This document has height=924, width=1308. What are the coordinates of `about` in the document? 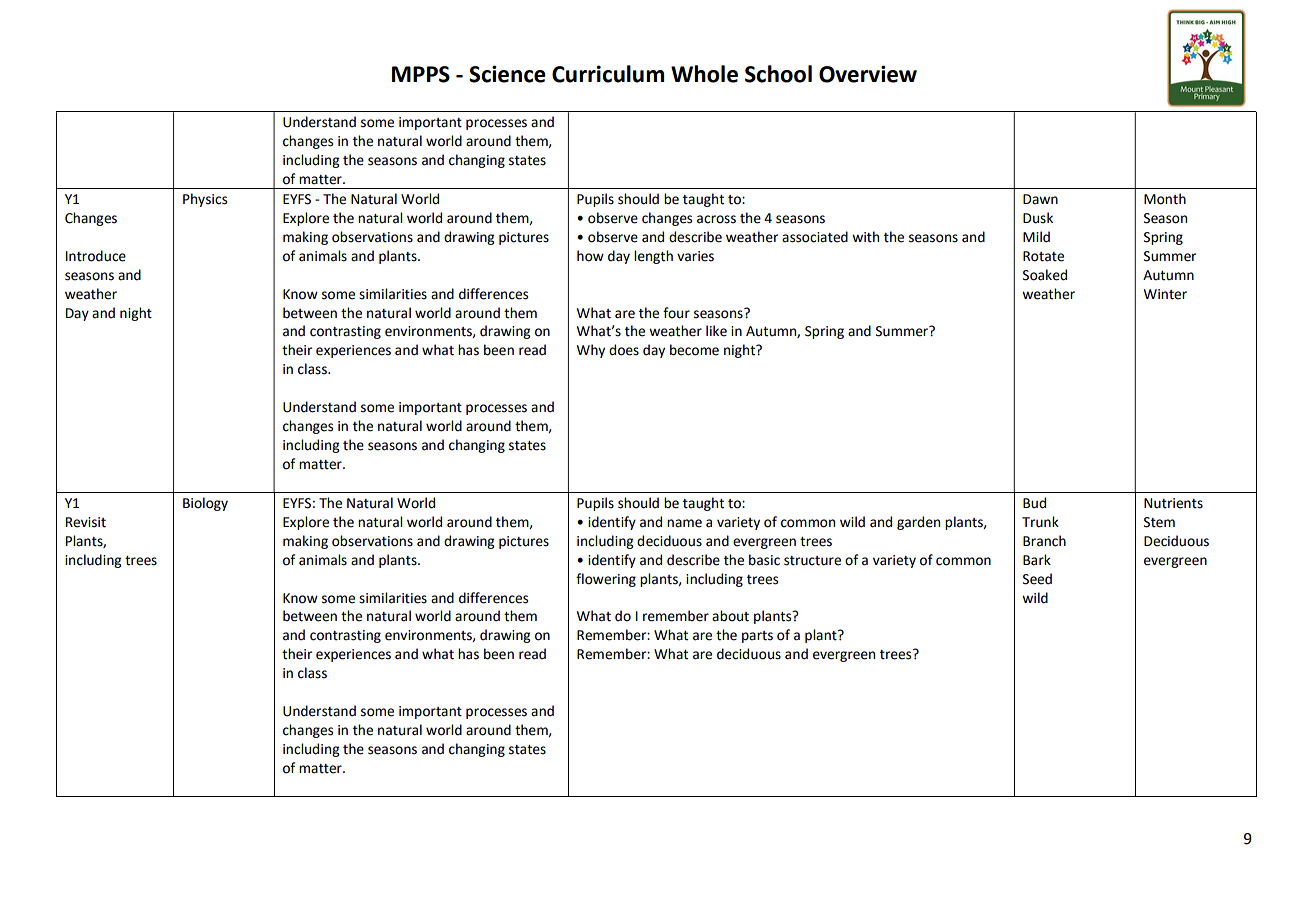 It's located at (730, 616).
